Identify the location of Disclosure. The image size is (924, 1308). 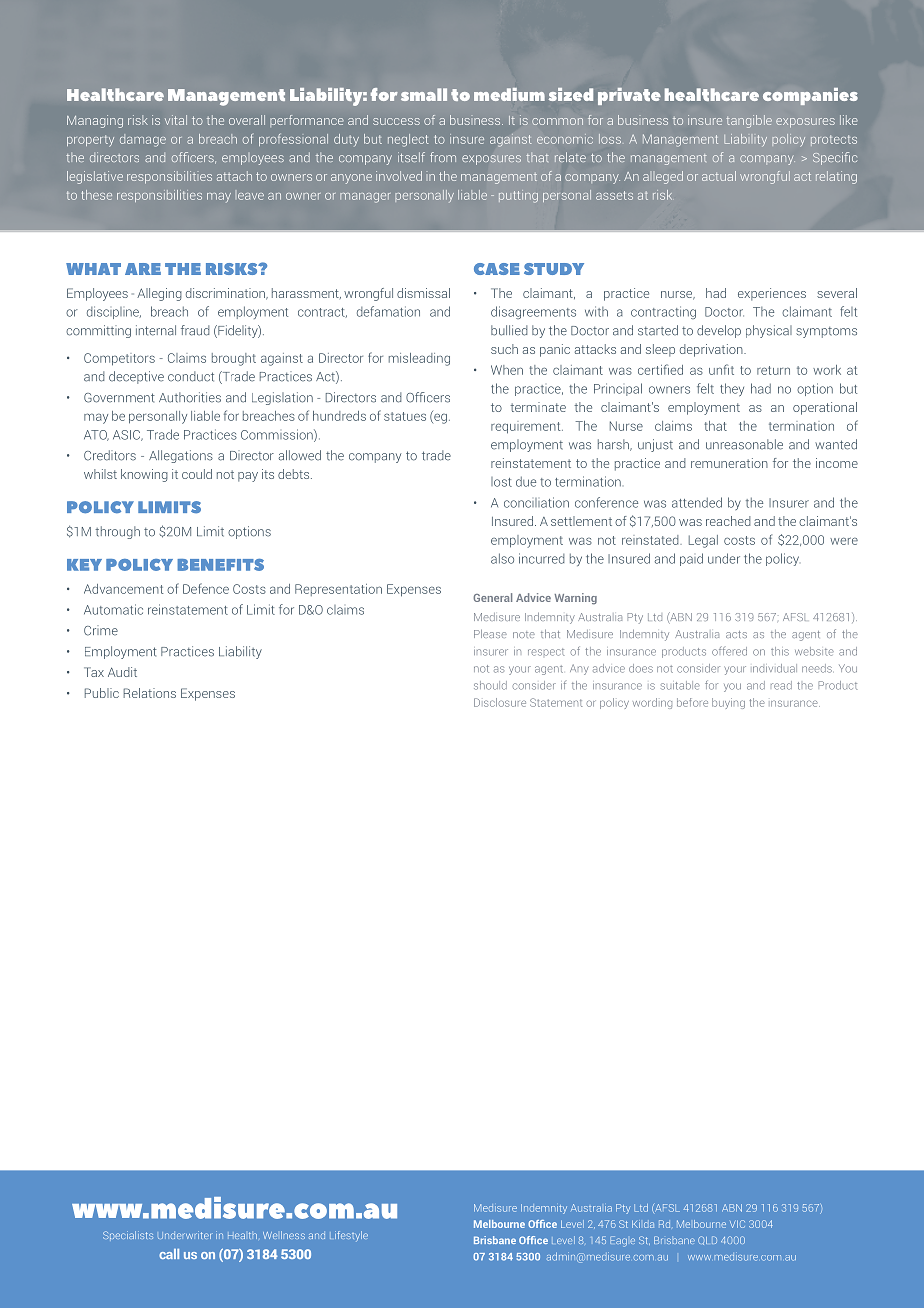
(500, 702).
